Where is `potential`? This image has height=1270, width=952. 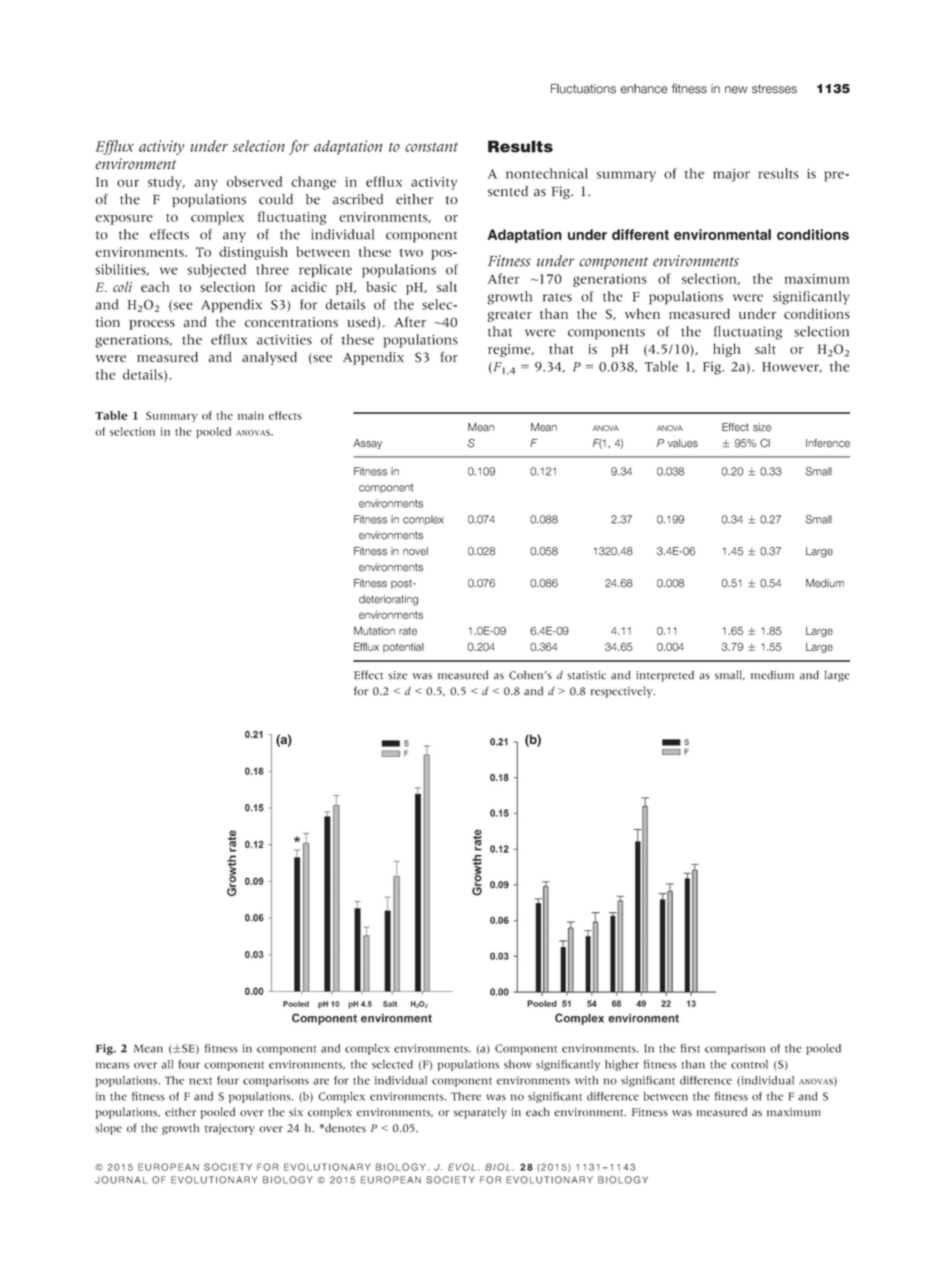
potential is located at coordinates (403, 648).
